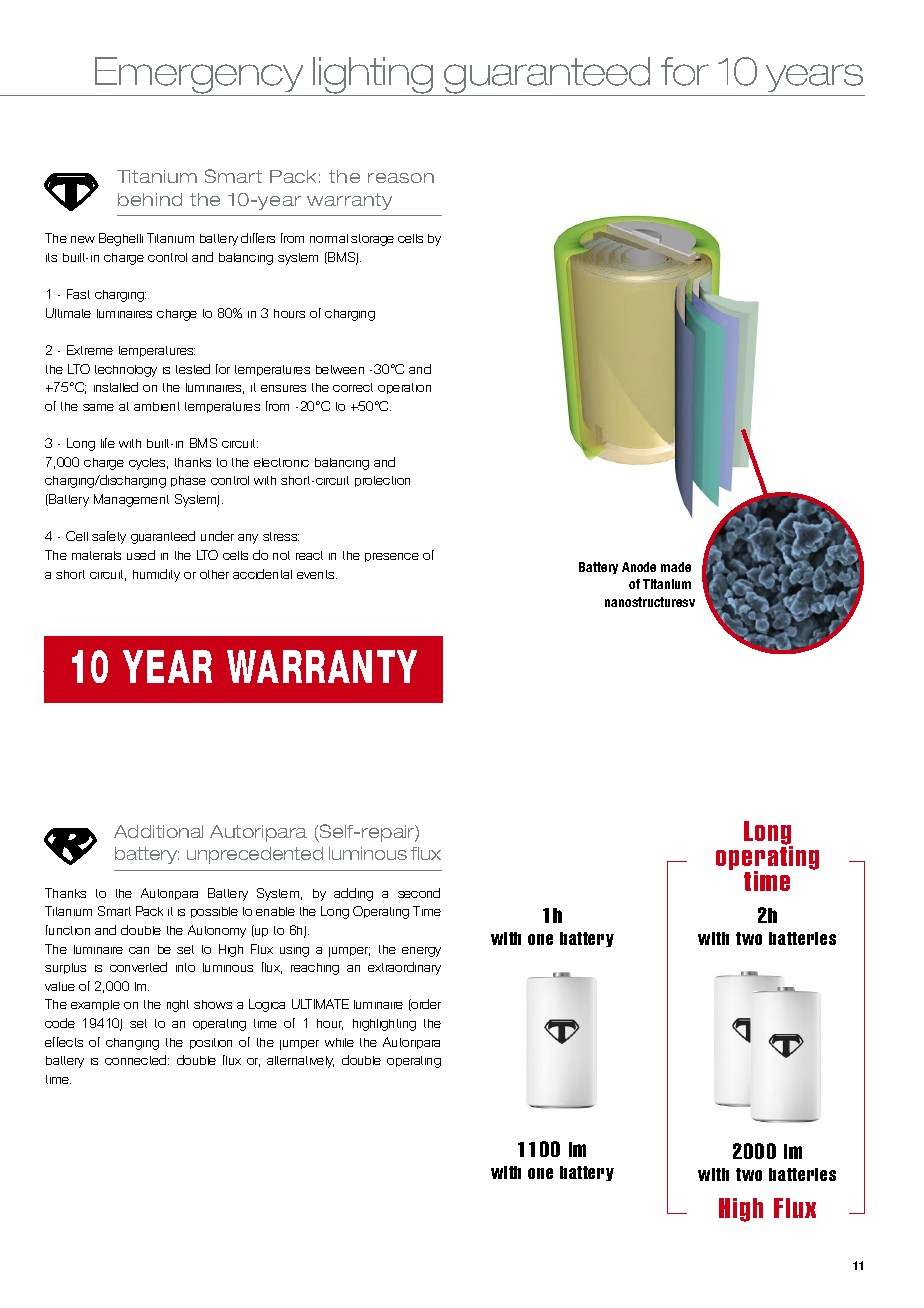 Image resolution: width=924 pixels, height=1308 pixels. Describe the element at coordinates (200, 76) in the page. I see `Emergency` at that location.
